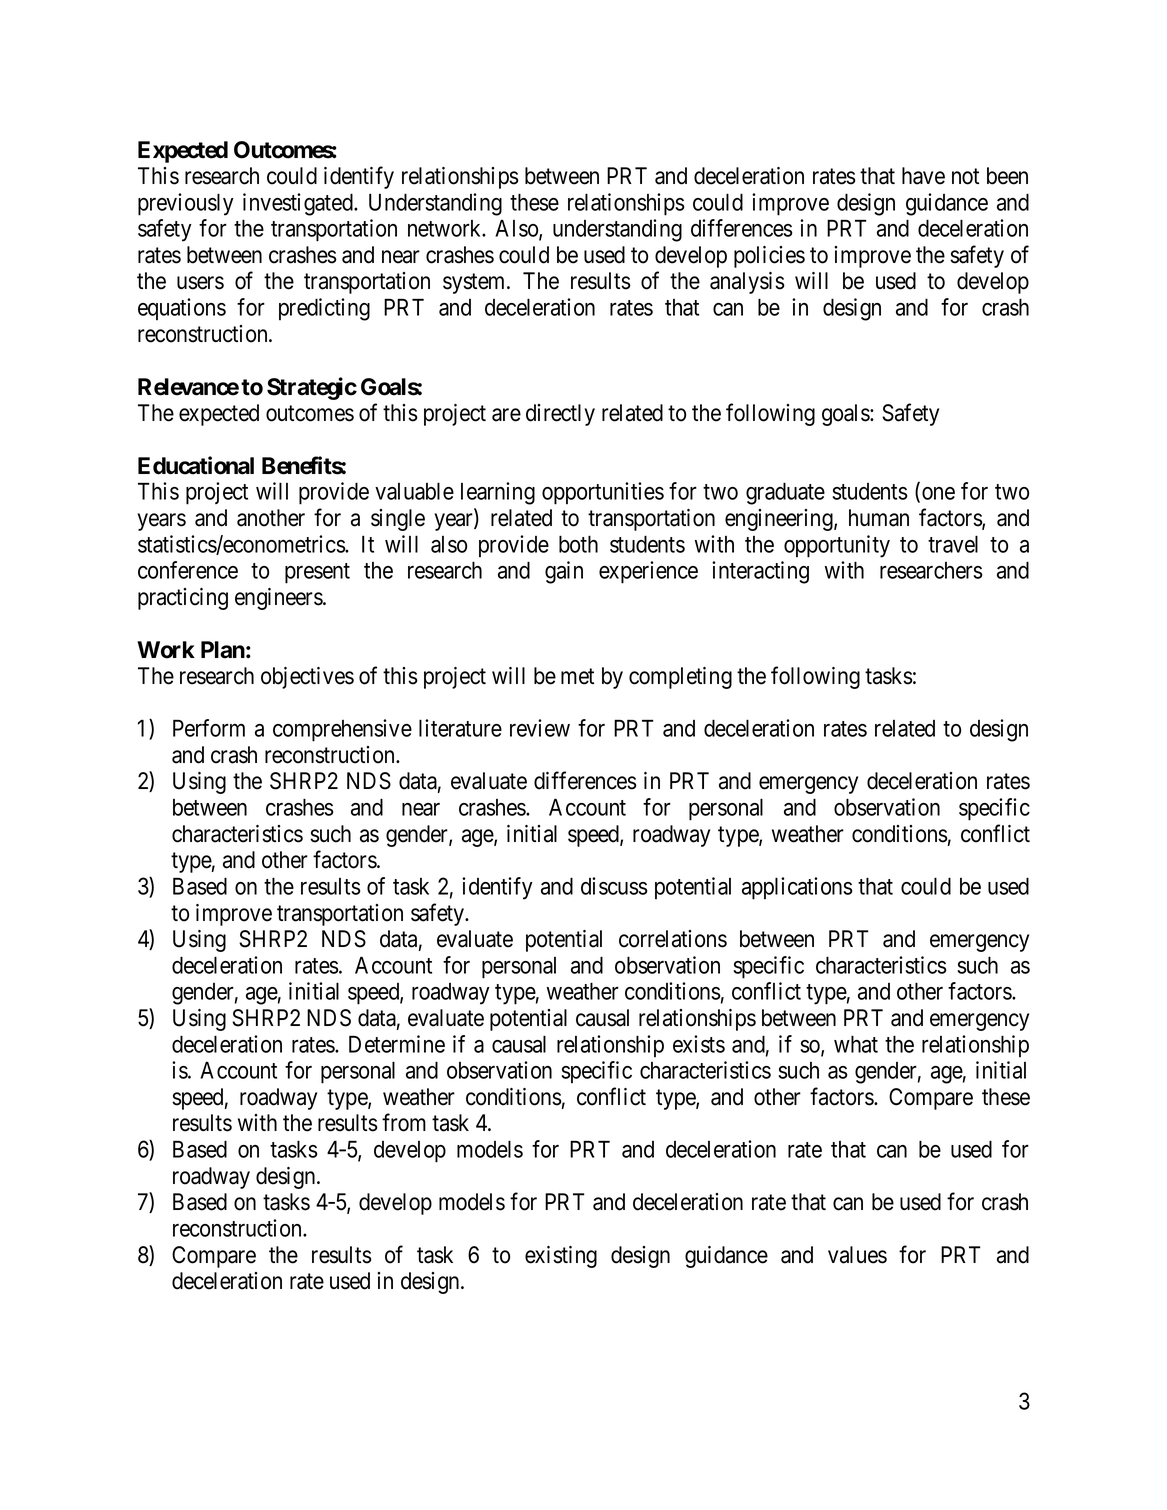  I want to click on review, so click(540, 728).
